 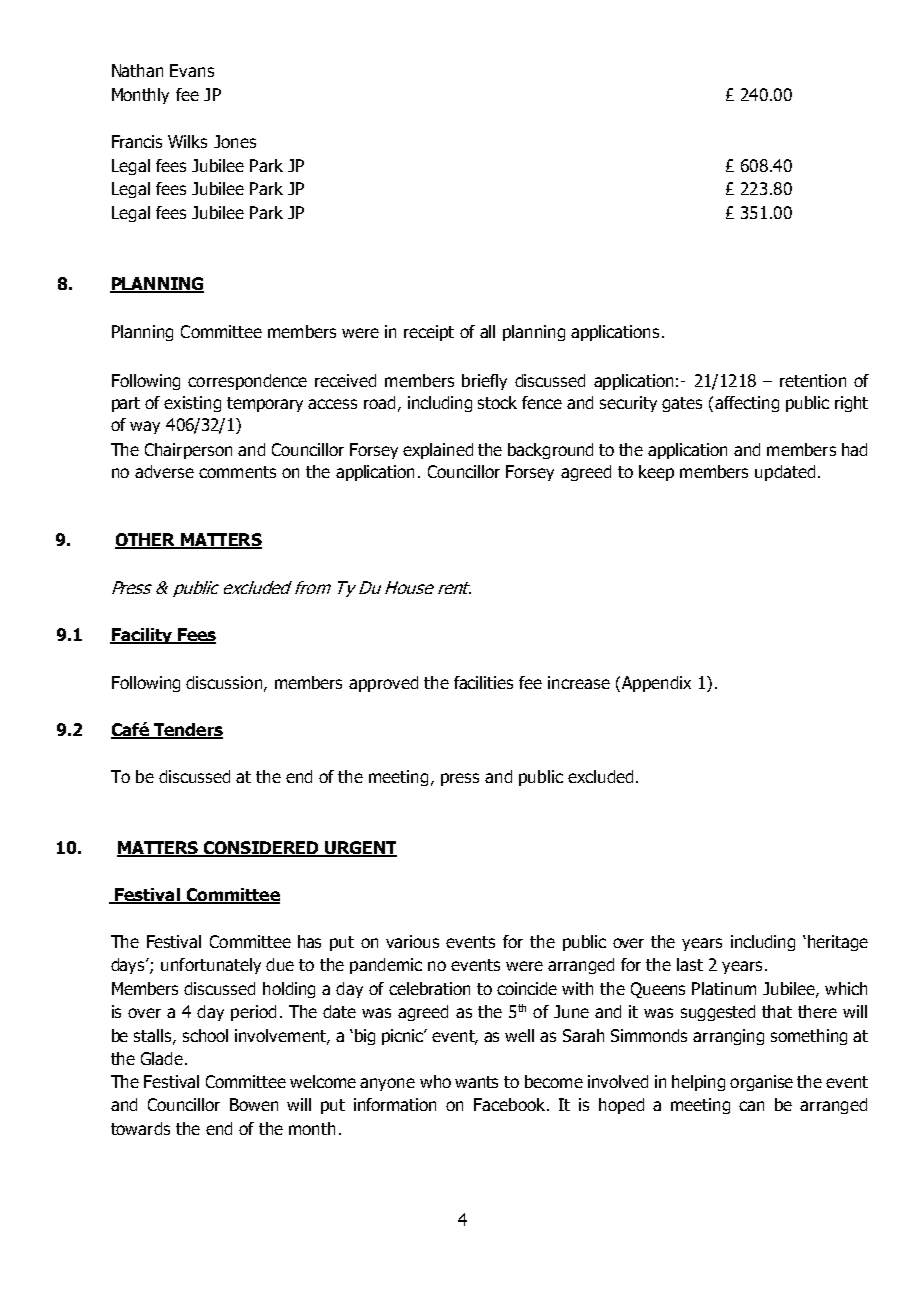 What do you see at coordinates (142, 636) in the page?
I see `Facility` at bounding box center [142, 636].
